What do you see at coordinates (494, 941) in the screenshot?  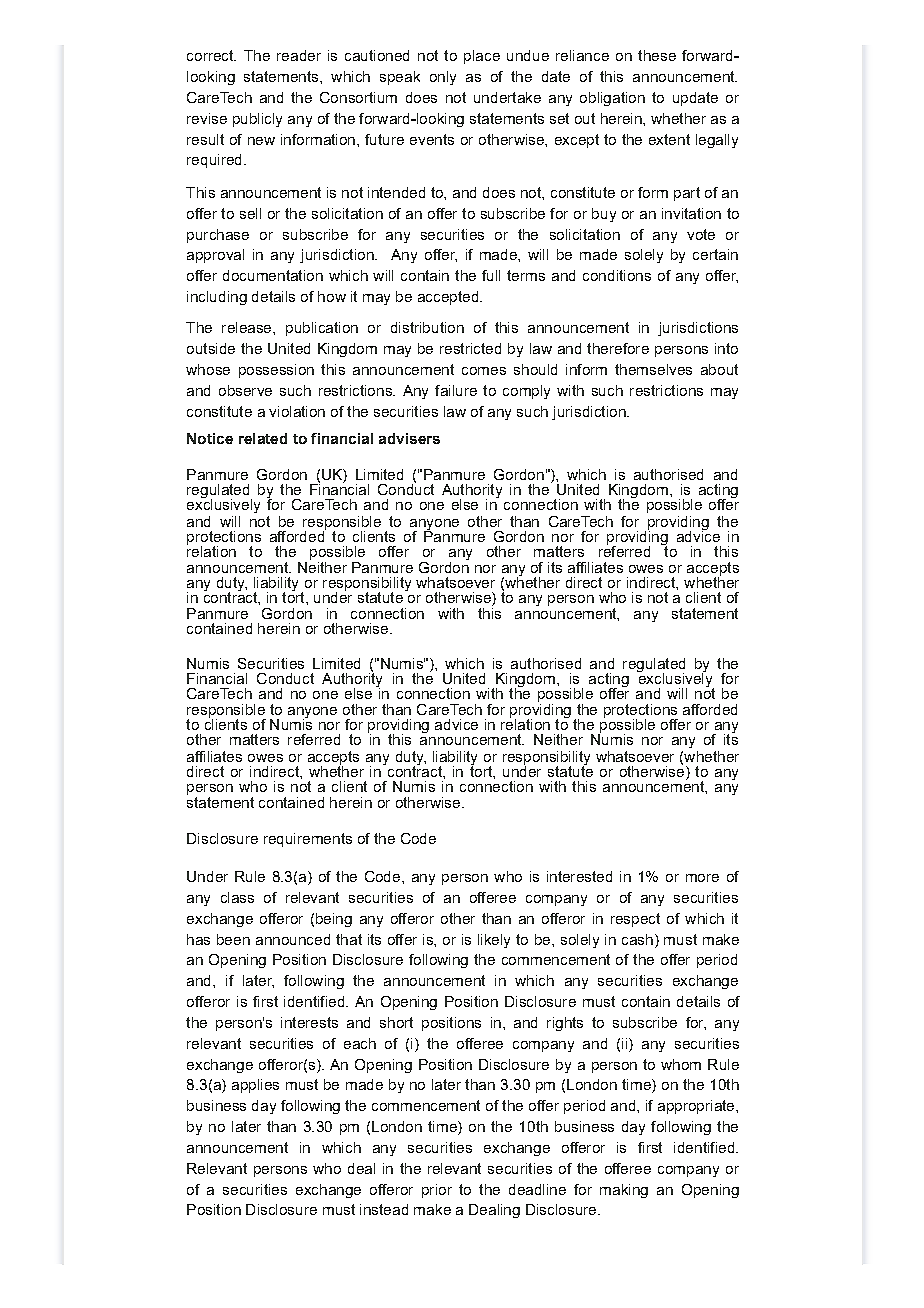 I see `likely` at bounding box center [494, 941].
